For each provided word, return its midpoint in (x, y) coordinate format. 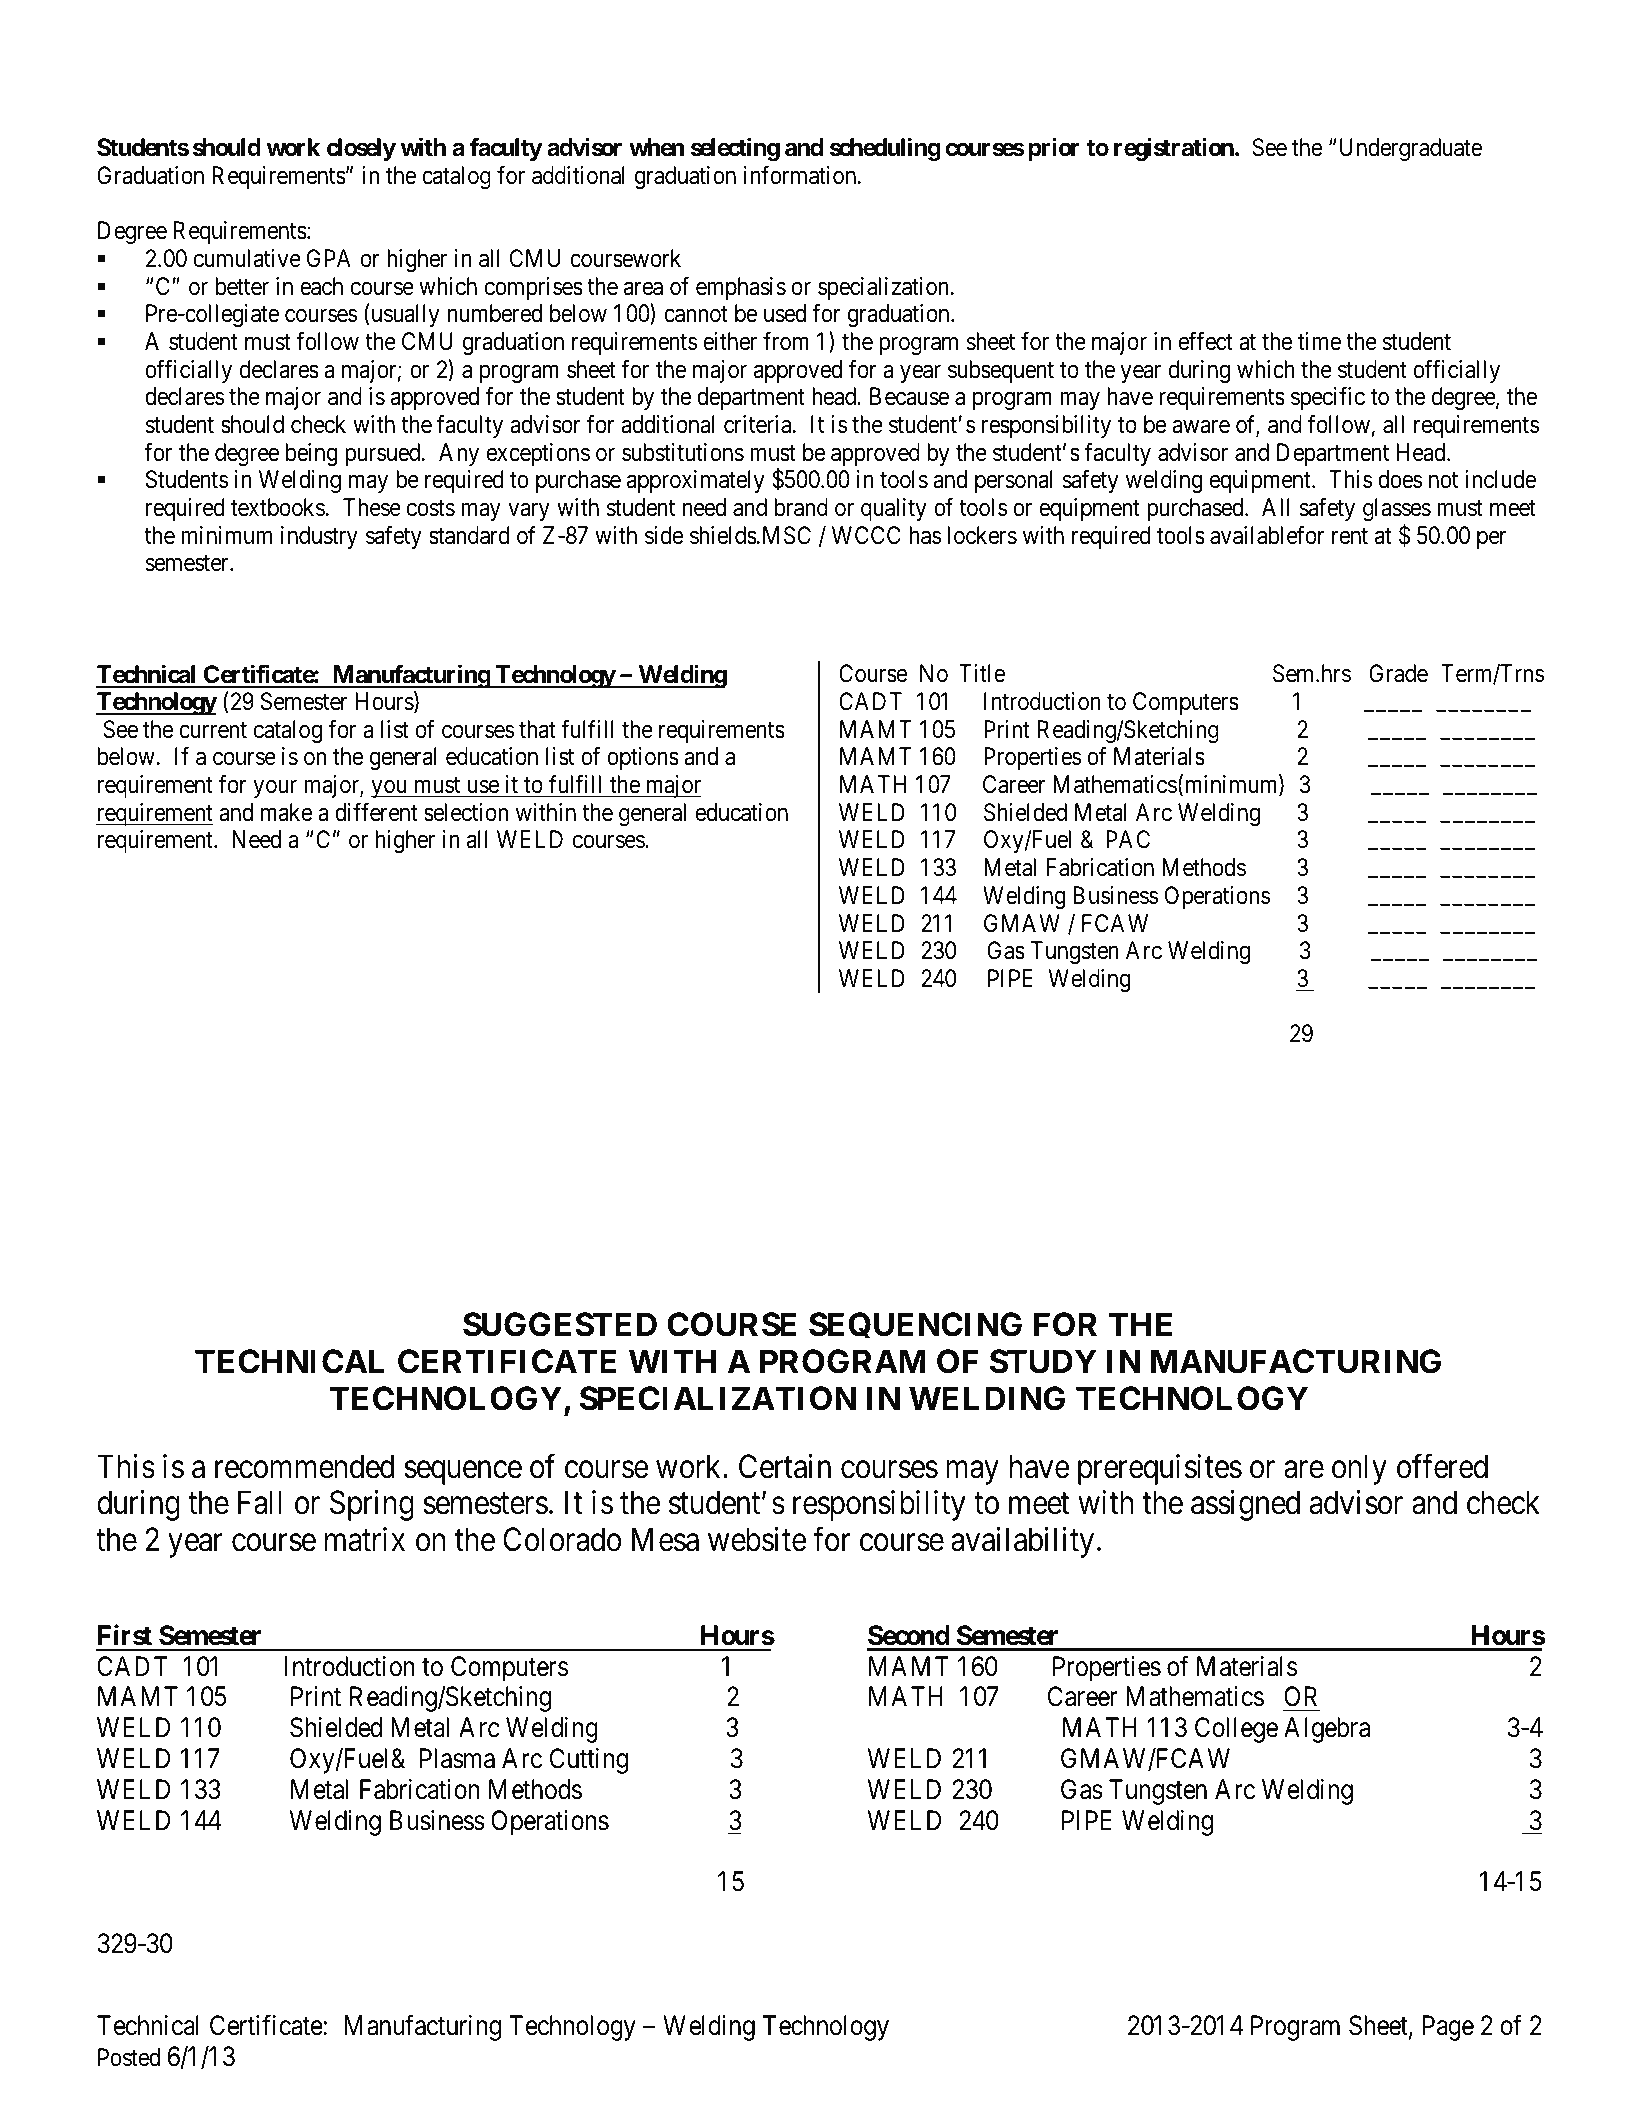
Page (1448, 2028)
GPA (329, 258)
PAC (1128, 839)
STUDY (1043, 1361)
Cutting (589, 1761)
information (801, 175)
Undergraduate (1411, 149)
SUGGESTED (560, 1324)
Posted (129, 2057)
